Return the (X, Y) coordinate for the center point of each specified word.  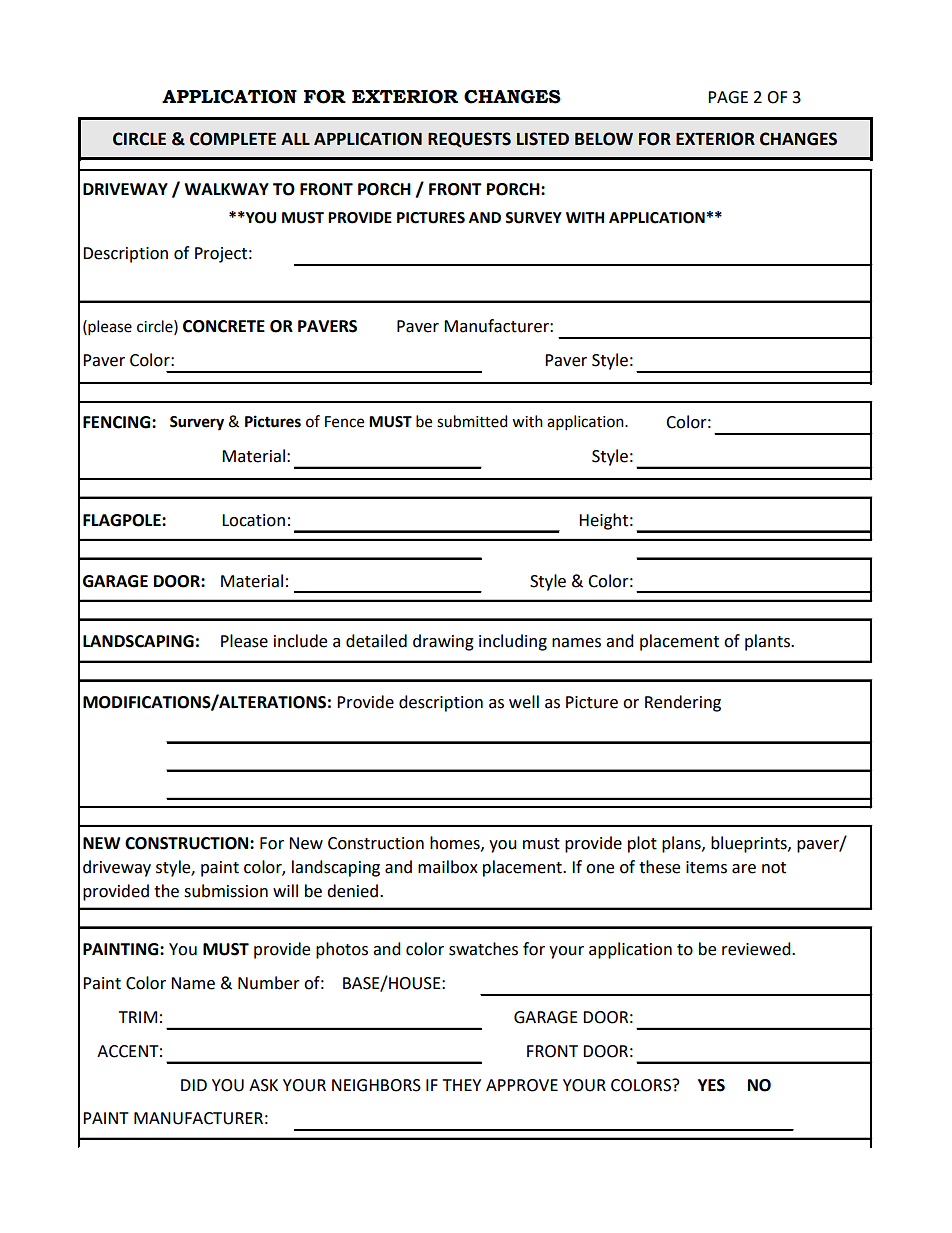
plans (682, 844)
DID (194, 1085)
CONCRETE (224, 326)
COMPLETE (233, 139)
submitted (472, 421)
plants (768, 642)
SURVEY (533, 218)
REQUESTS (469, 140)
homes (456, 843)
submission (226, 891)
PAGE (728, 97)
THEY (462, 1085)
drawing (443, 642)
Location (253, 520)
